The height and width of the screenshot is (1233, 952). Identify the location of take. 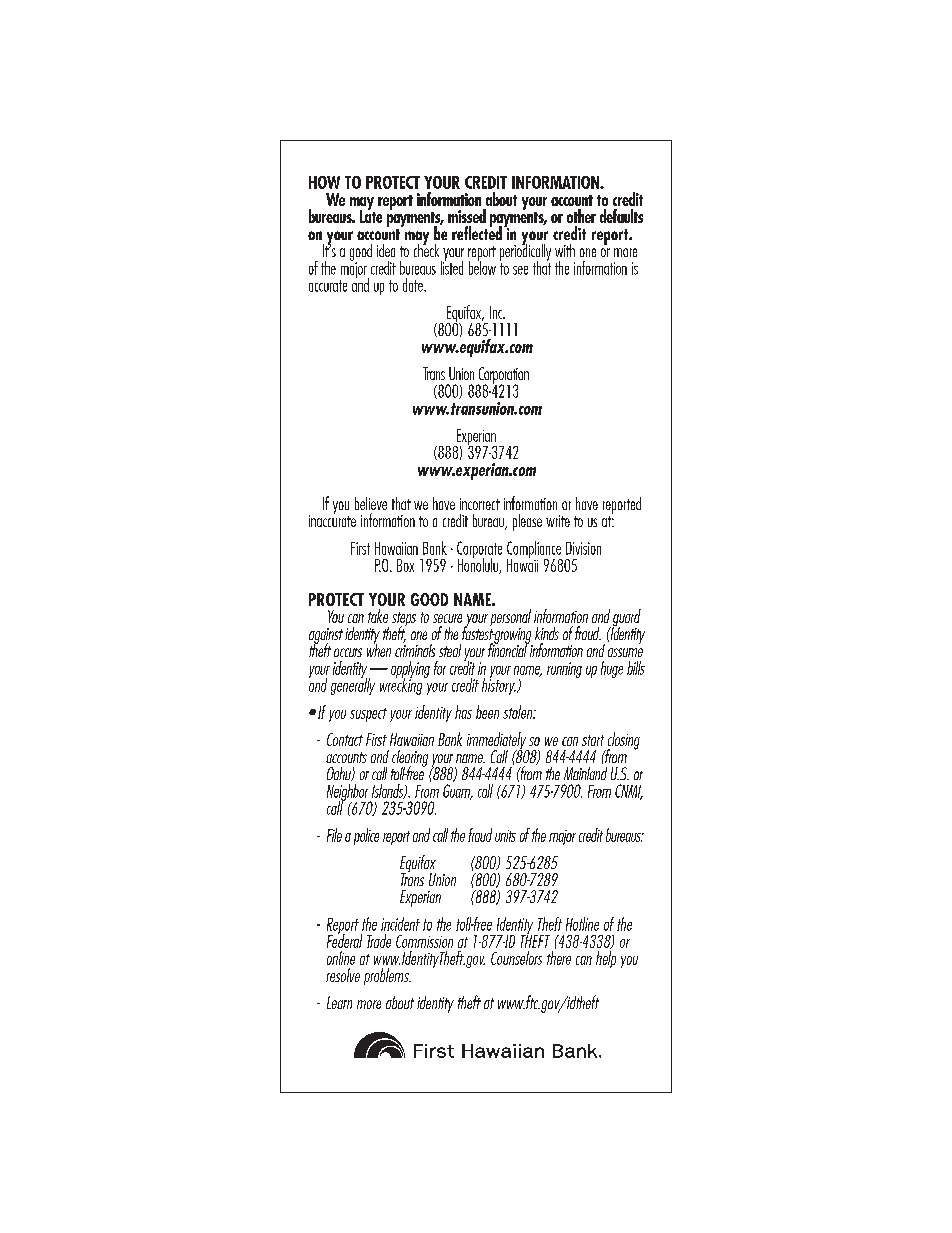
(378, 616).
